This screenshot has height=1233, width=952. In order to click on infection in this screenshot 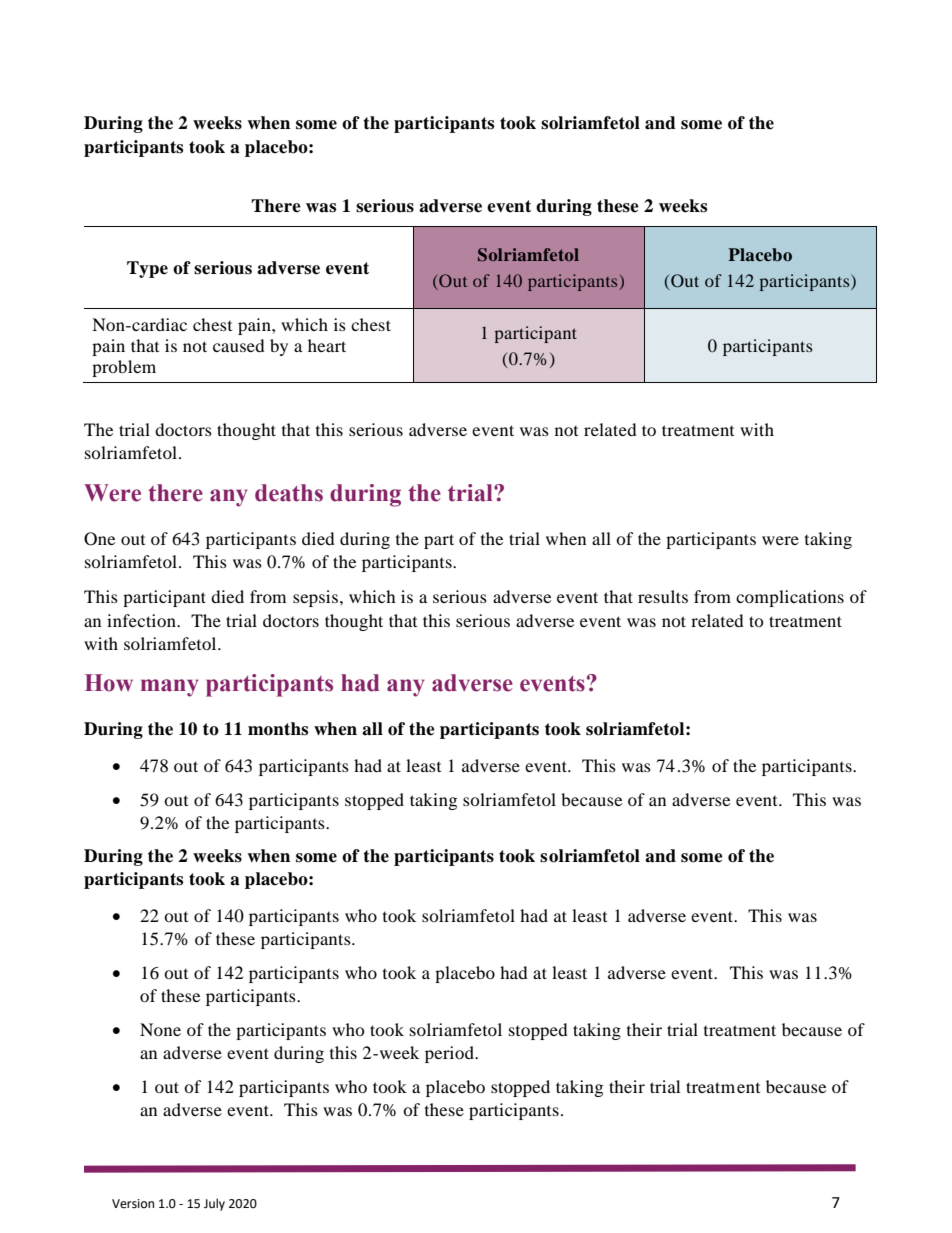, I will do `click(142, 620)`.
